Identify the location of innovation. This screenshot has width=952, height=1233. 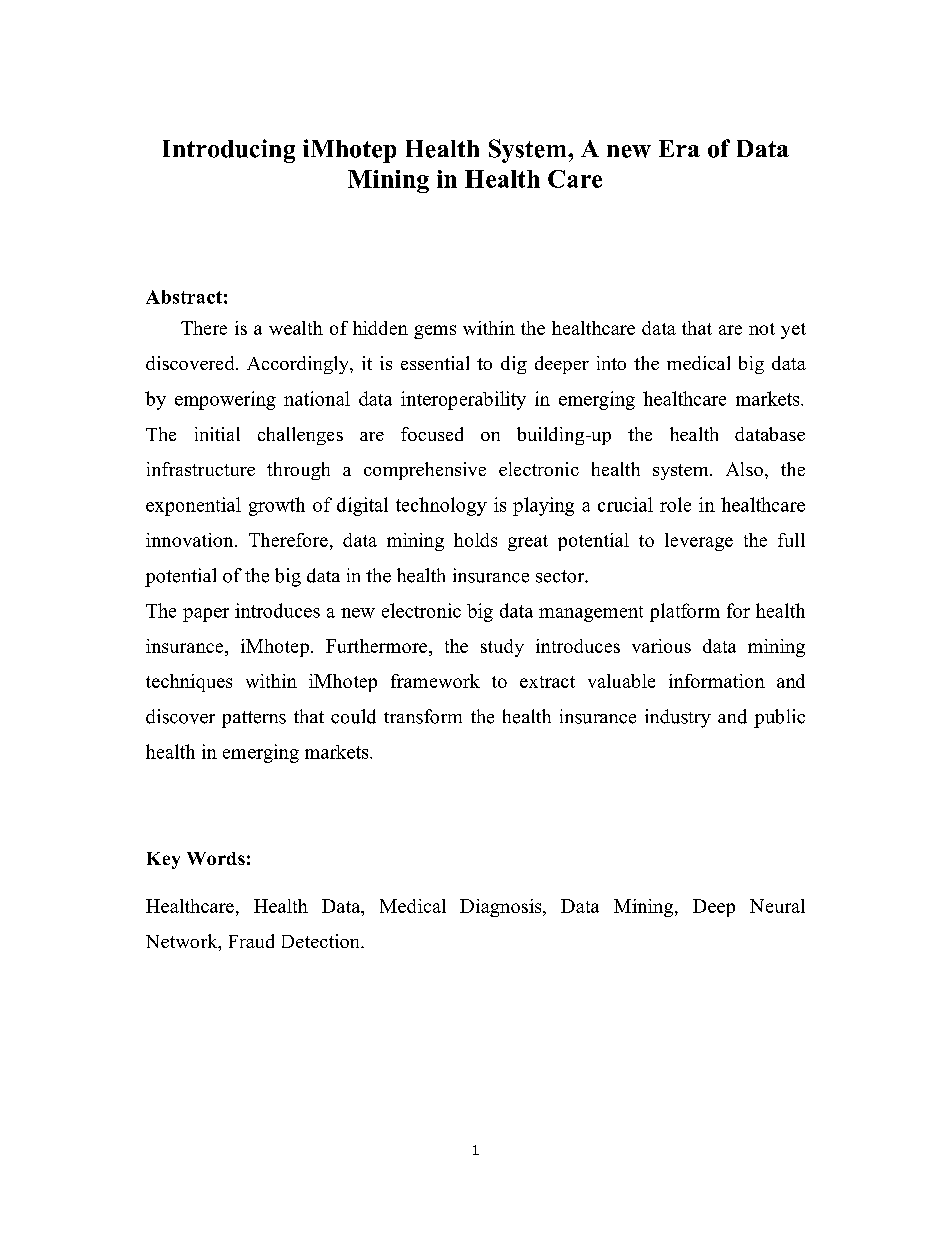
(191, 540).
